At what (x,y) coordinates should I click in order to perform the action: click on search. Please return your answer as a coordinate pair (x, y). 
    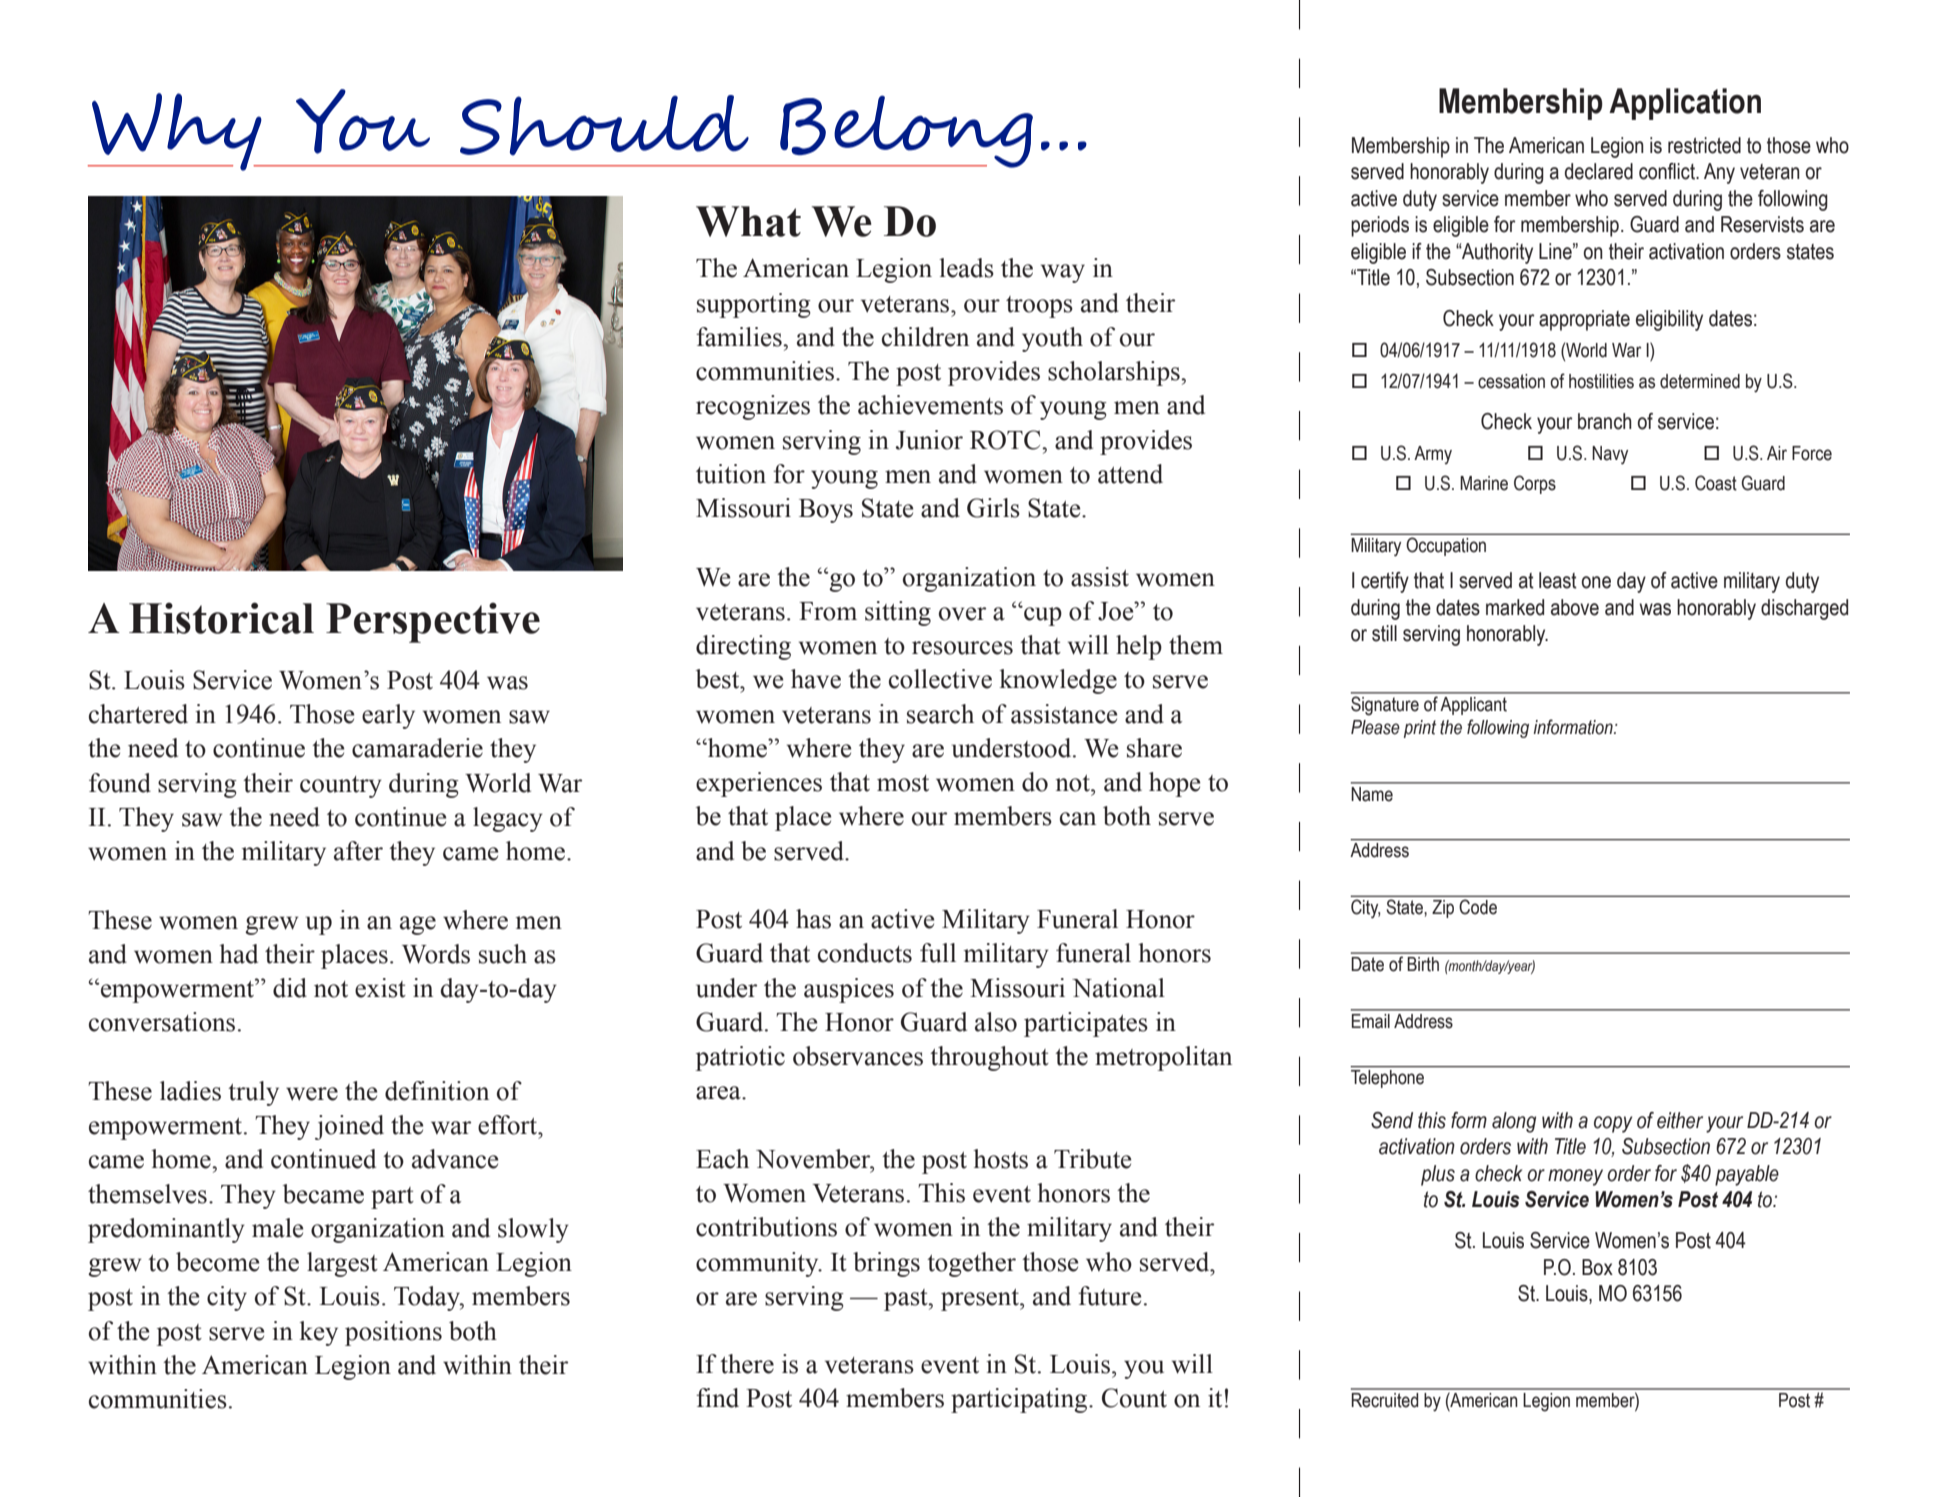
    Looking at the image, I should click on (940, 714).
